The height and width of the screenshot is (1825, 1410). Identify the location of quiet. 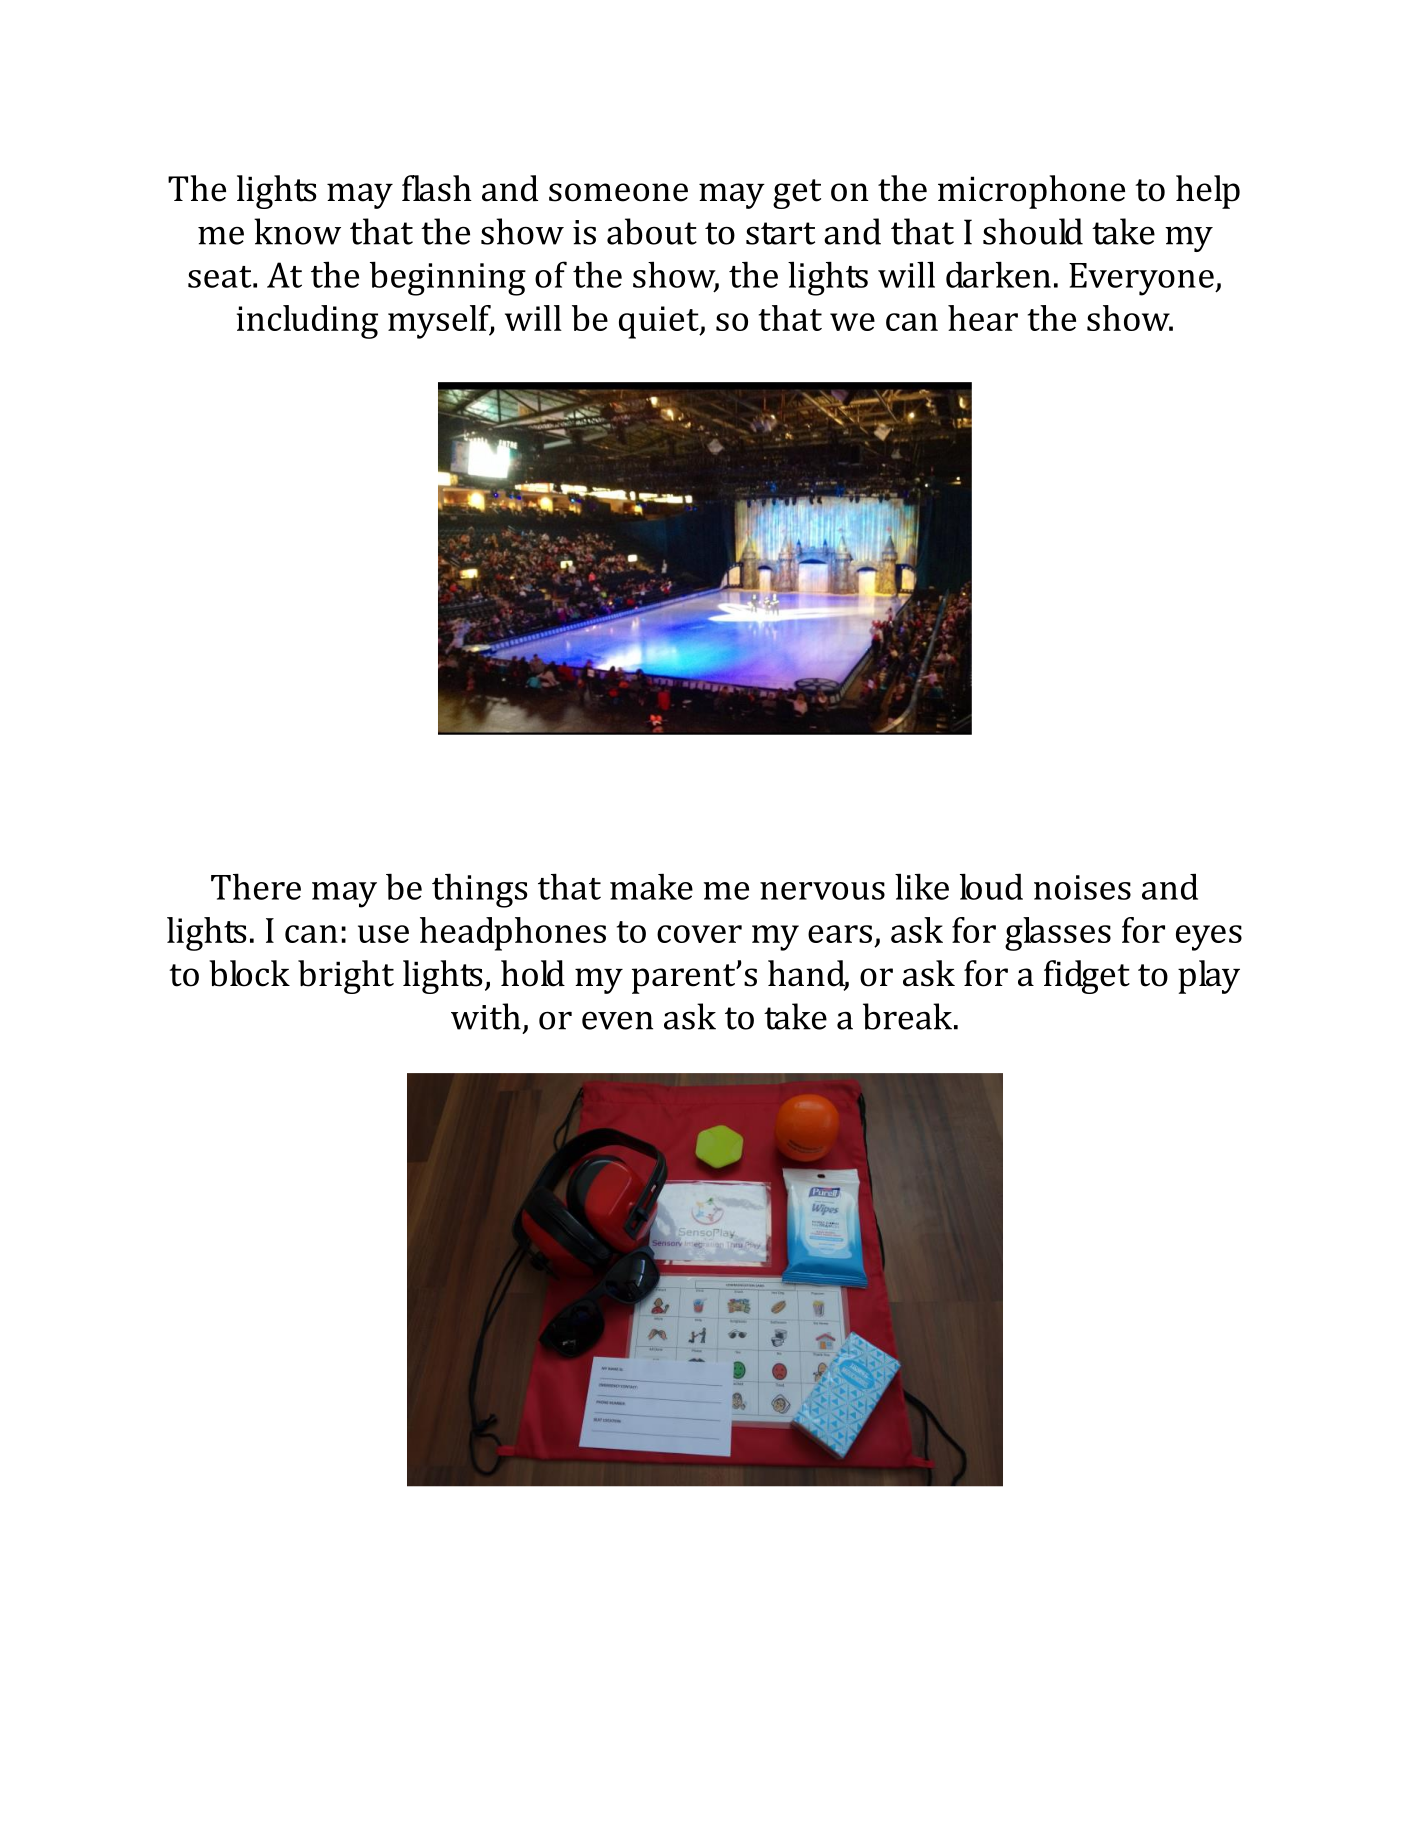
(660, 322).
